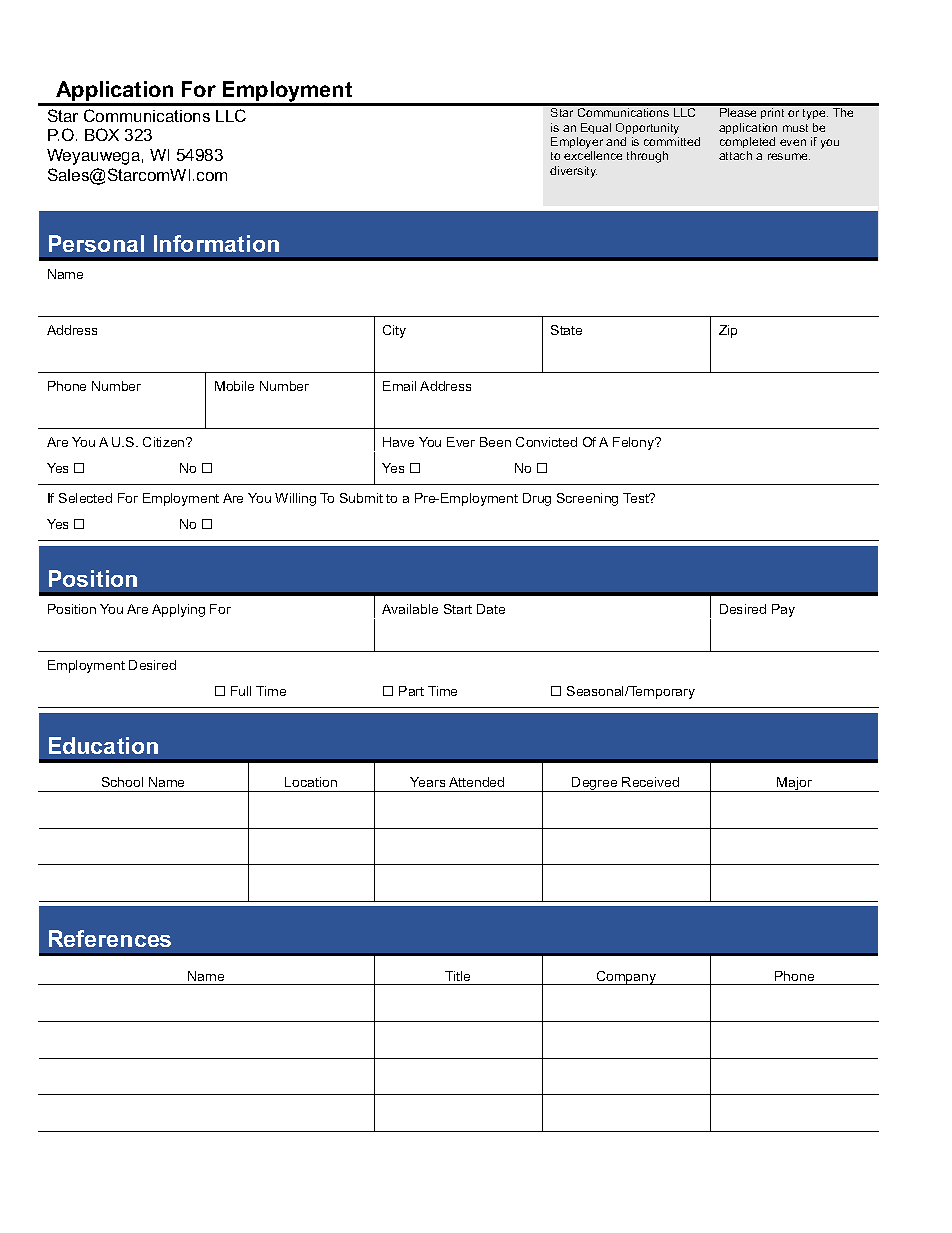 The width and height of the image is (952, 1233). Describe the element at coordinates (102, 134) in the image. I see `BOX` at that location.
